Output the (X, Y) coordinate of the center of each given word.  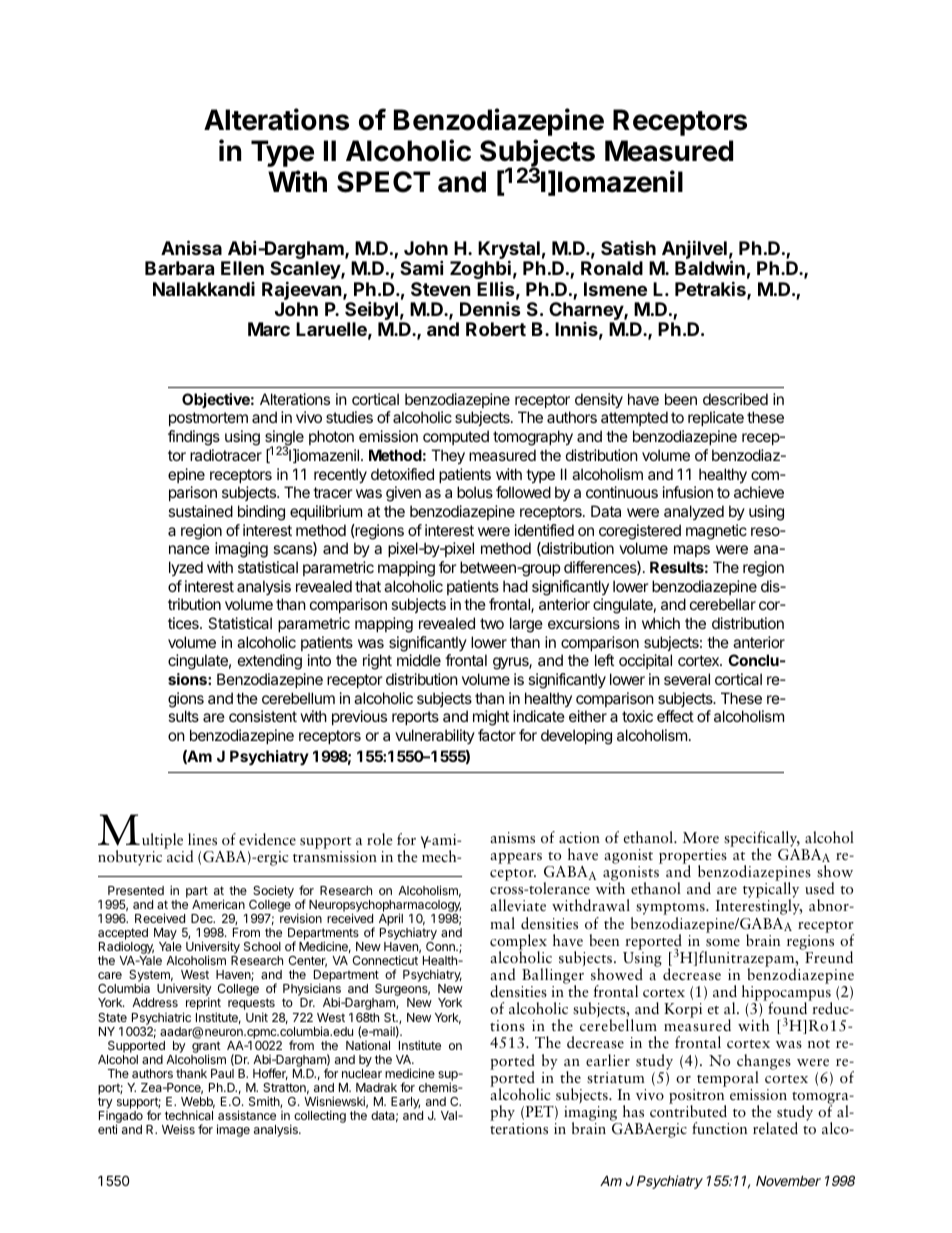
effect (675, 716)
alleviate (518, 905)
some (723, 943)
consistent (263, 716)
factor (497, 735)
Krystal (509, 251)
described (735, 399)
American (218, 904)
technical (189, 1115)
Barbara (179, 268)
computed (456, 437)
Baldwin (710, 267)
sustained (200, 511)
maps (692, 551)
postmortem (208, 419)
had (515, 586)
